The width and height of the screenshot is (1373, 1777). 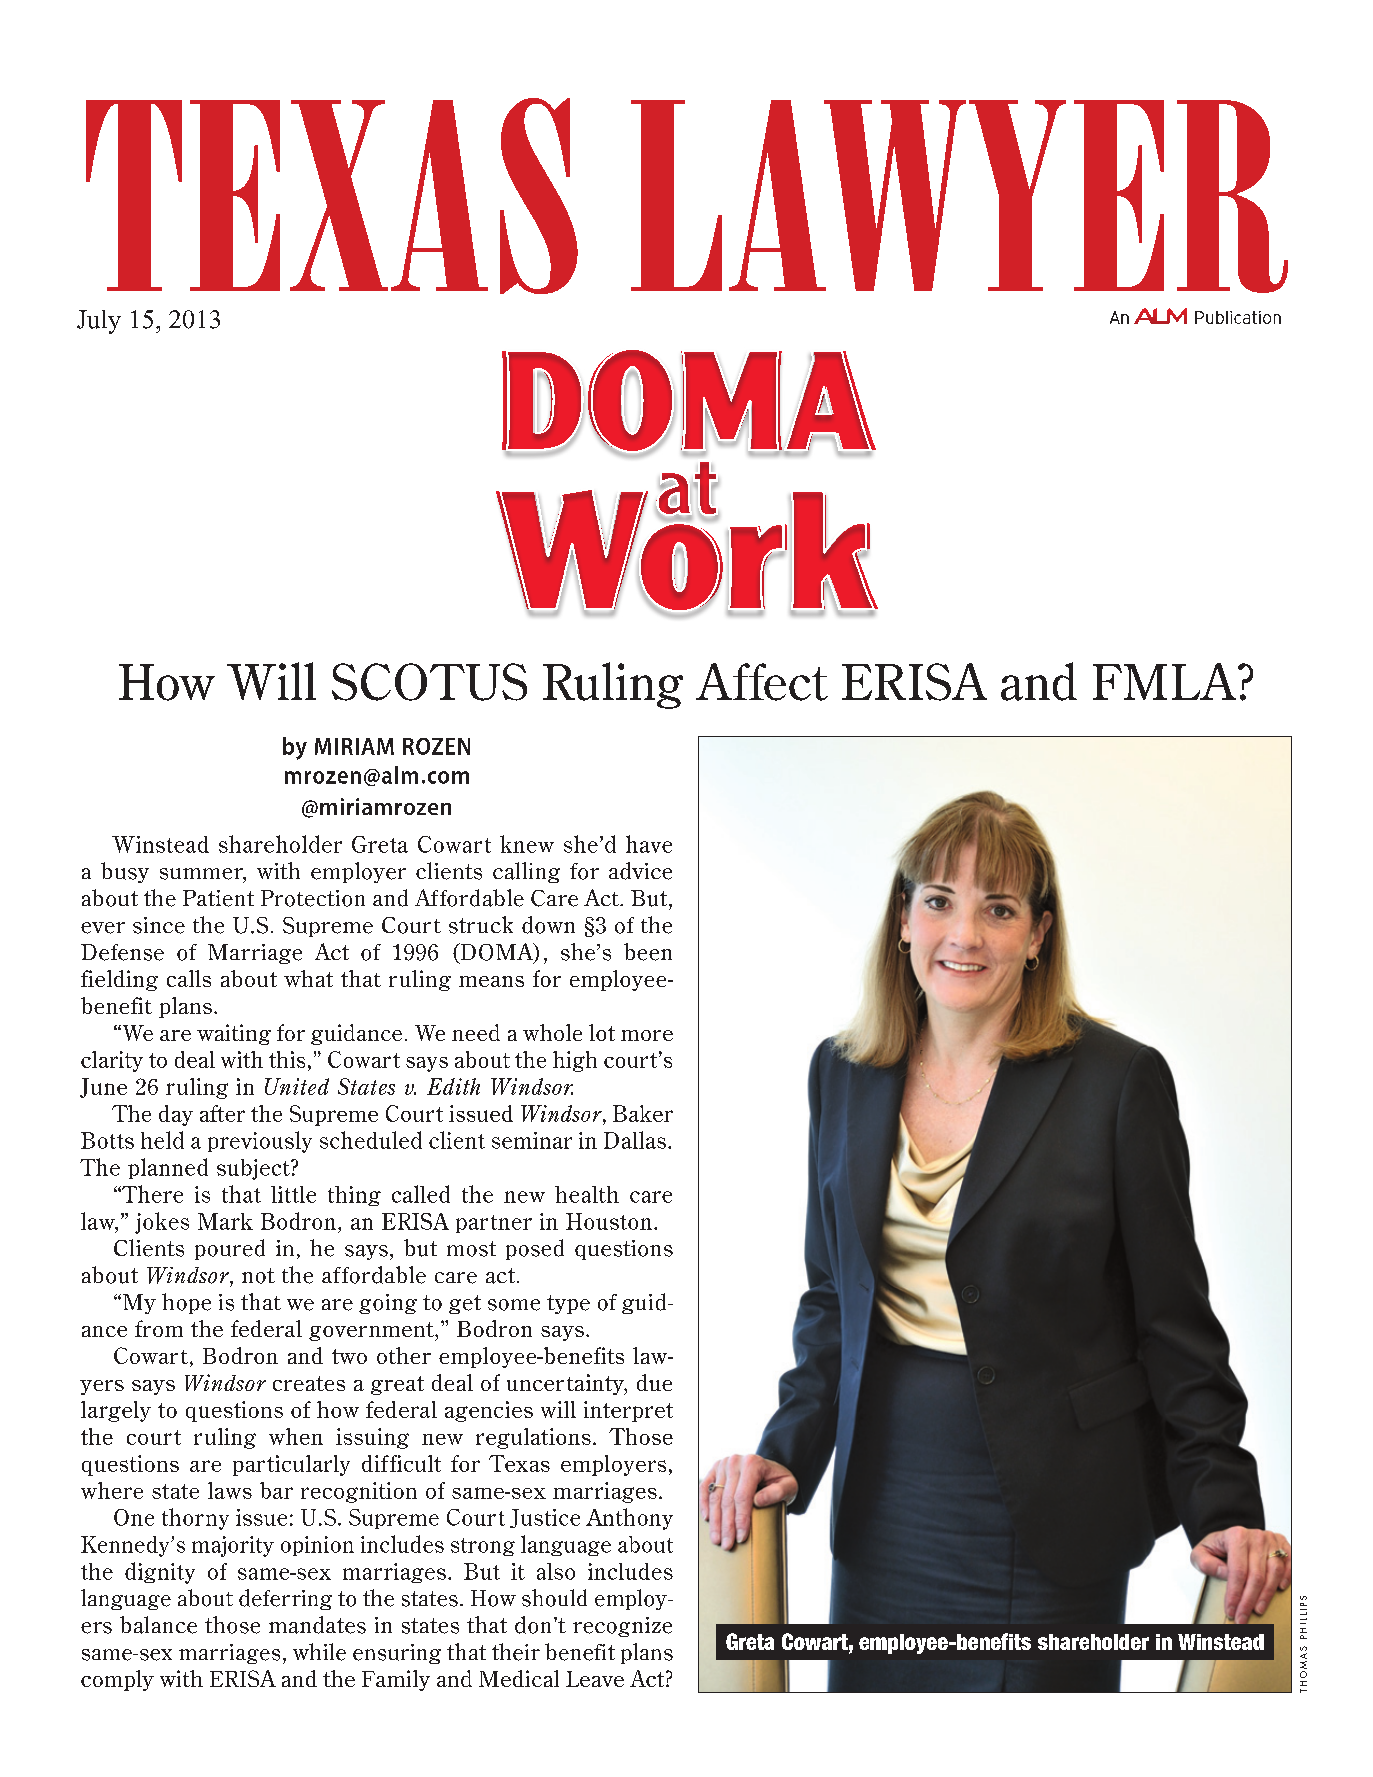 I want to click on busy, so click(x=125, y=872).
